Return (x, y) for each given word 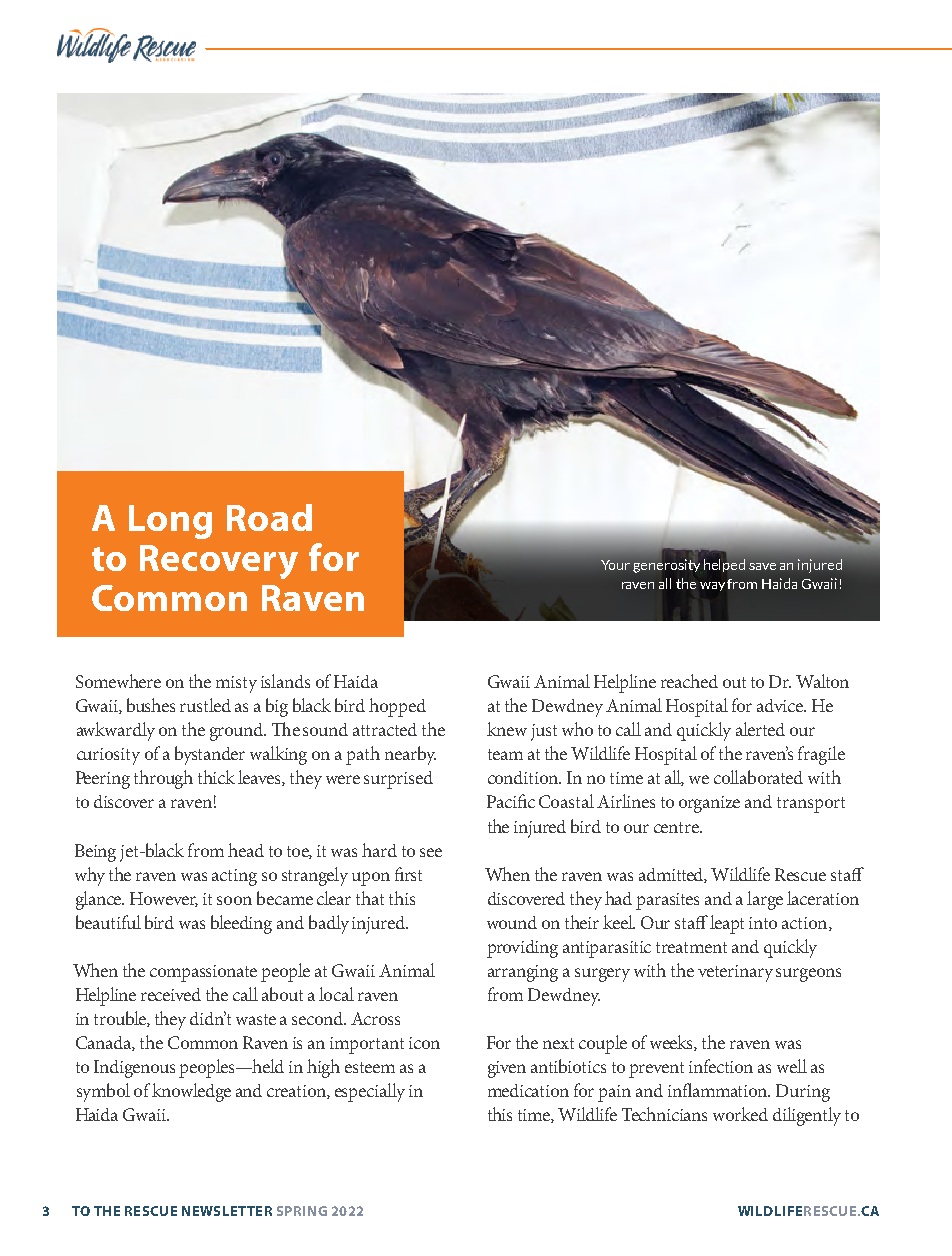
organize (709, 804)
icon (424, 1043)
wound (512, 922)
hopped (397, 707)
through (163, 779)
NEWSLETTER (227, 1211)
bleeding (241, 924)
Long (170, 522)
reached (689, 681)
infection (721, 1066)
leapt (725, 924)
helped (726, 564)
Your (615, 565)
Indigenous (134, 1069)
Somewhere (118, 681)
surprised (398, 780)
